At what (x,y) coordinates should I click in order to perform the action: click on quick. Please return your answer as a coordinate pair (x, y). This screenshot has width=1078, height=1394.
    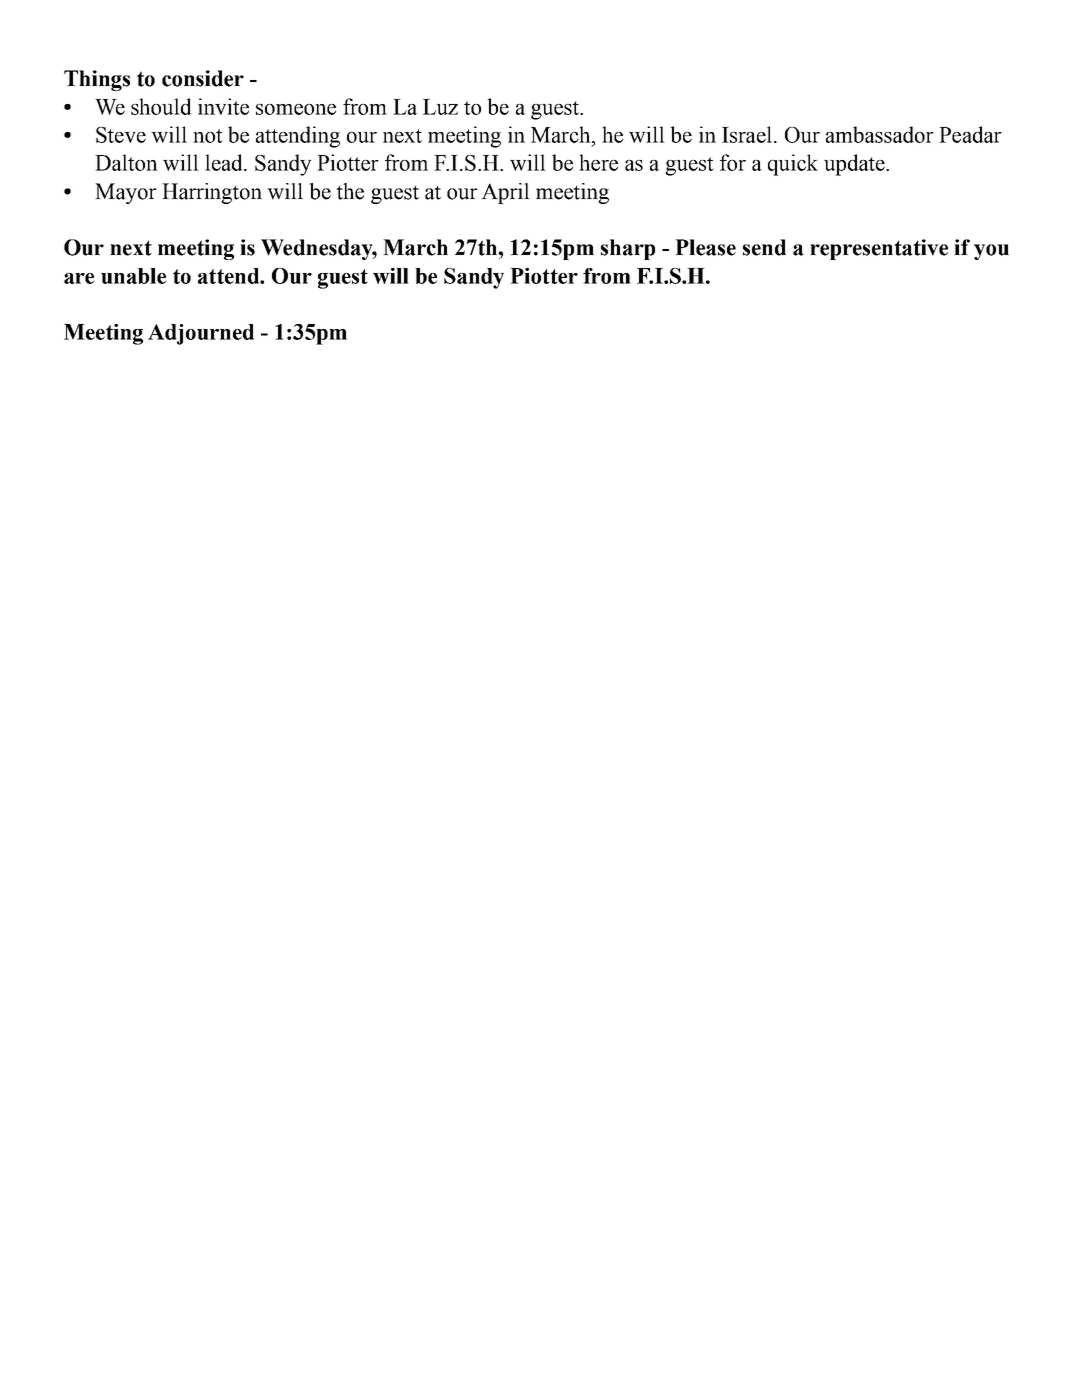
    Looking at the image, I should click on (793, 165).
